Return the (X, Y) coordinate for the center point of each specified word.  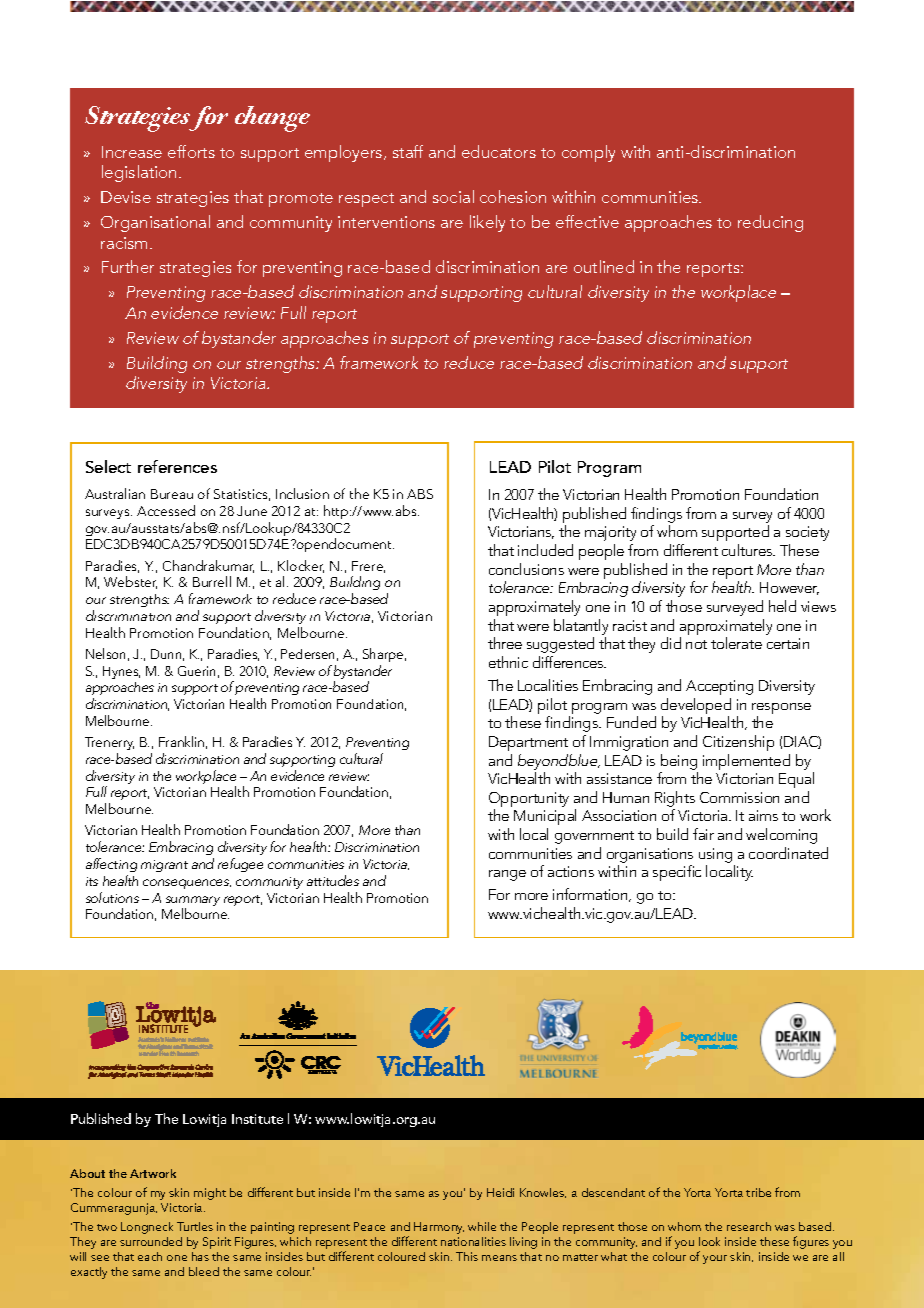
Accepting (719, 687)
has (200, 1256)
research (749, 1226)
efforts (191, 151)
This (467, 1256)
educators (499, 151)
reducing (770, 223)
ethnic (508, 662)
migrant (164, 866)
